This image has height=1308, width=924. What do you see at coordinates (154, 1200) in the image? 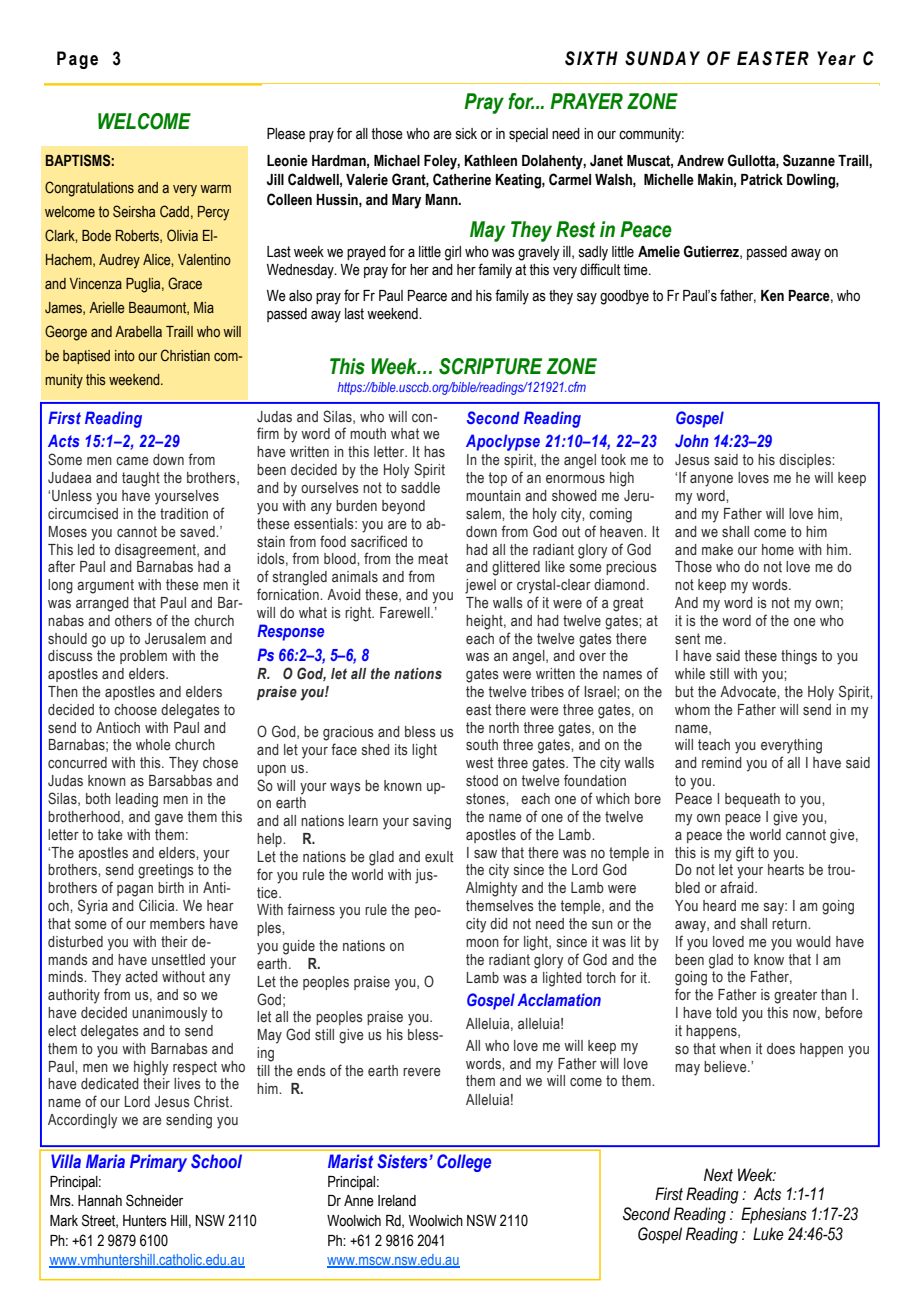
I see `Schneider` at bounding box center [154, 1200].
